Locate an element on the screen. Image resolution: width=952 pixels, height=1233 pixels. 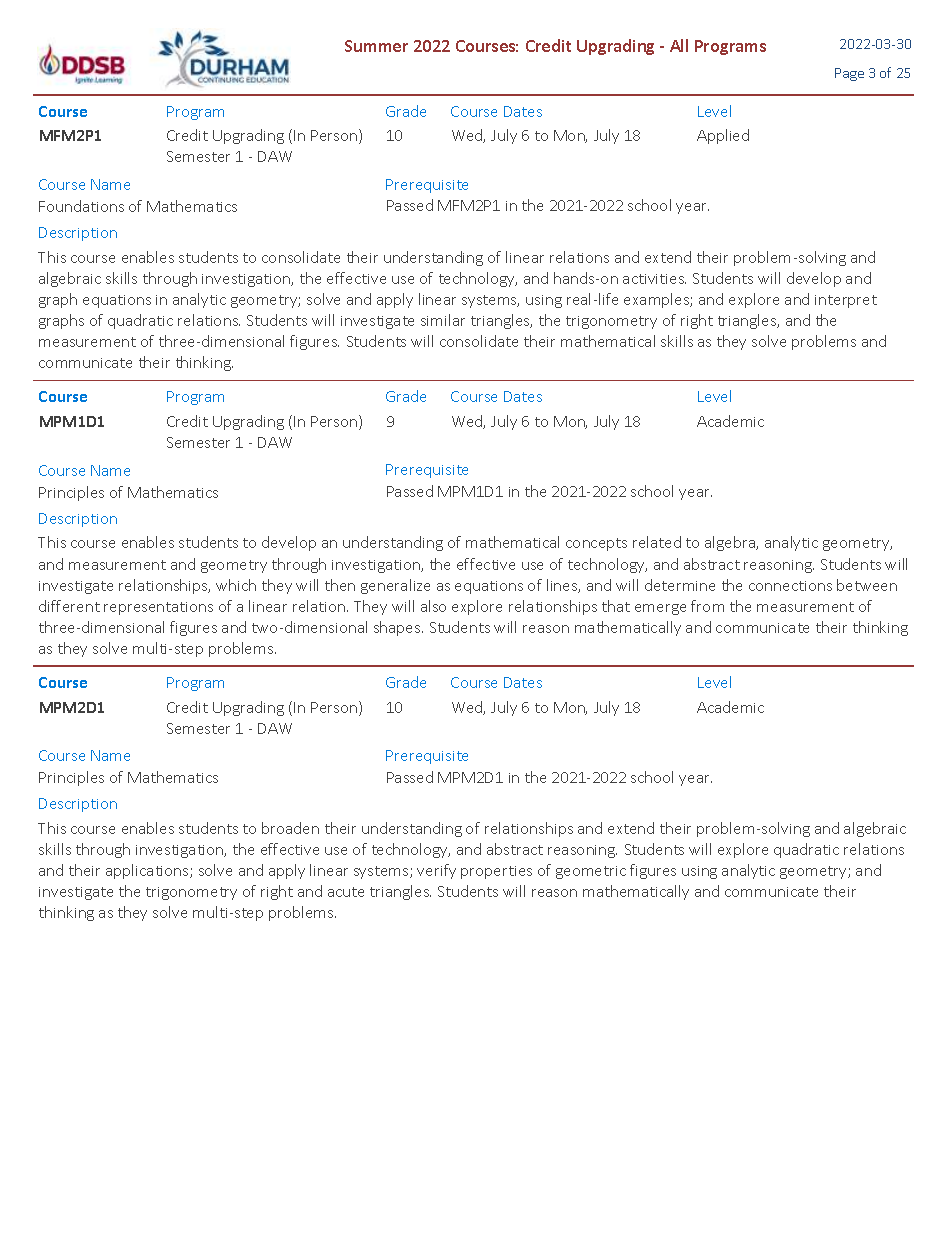
Page is located at coordinates (849, 74).
